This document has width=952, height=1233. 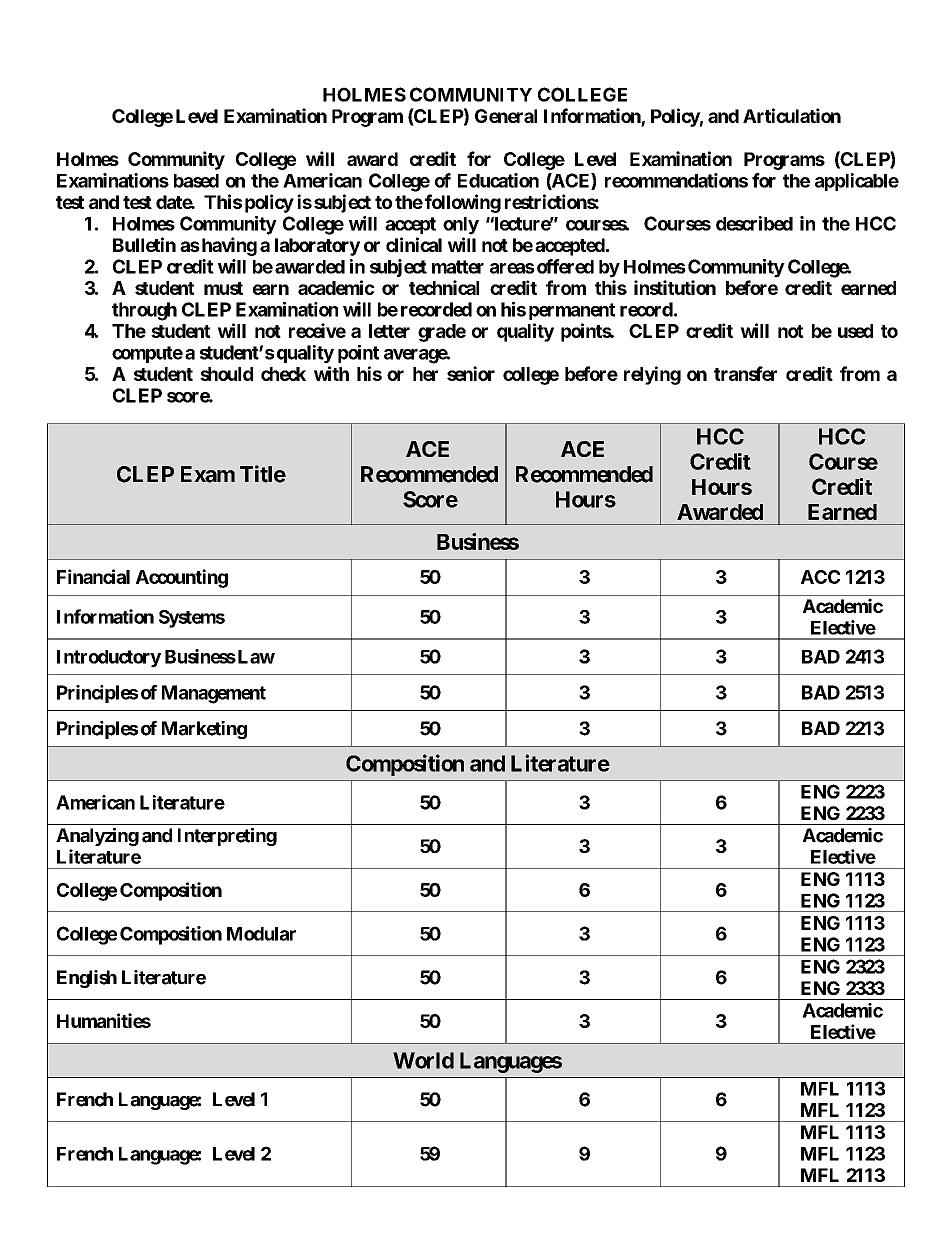 I want to click on Modular, so click(x=261, y=934).
